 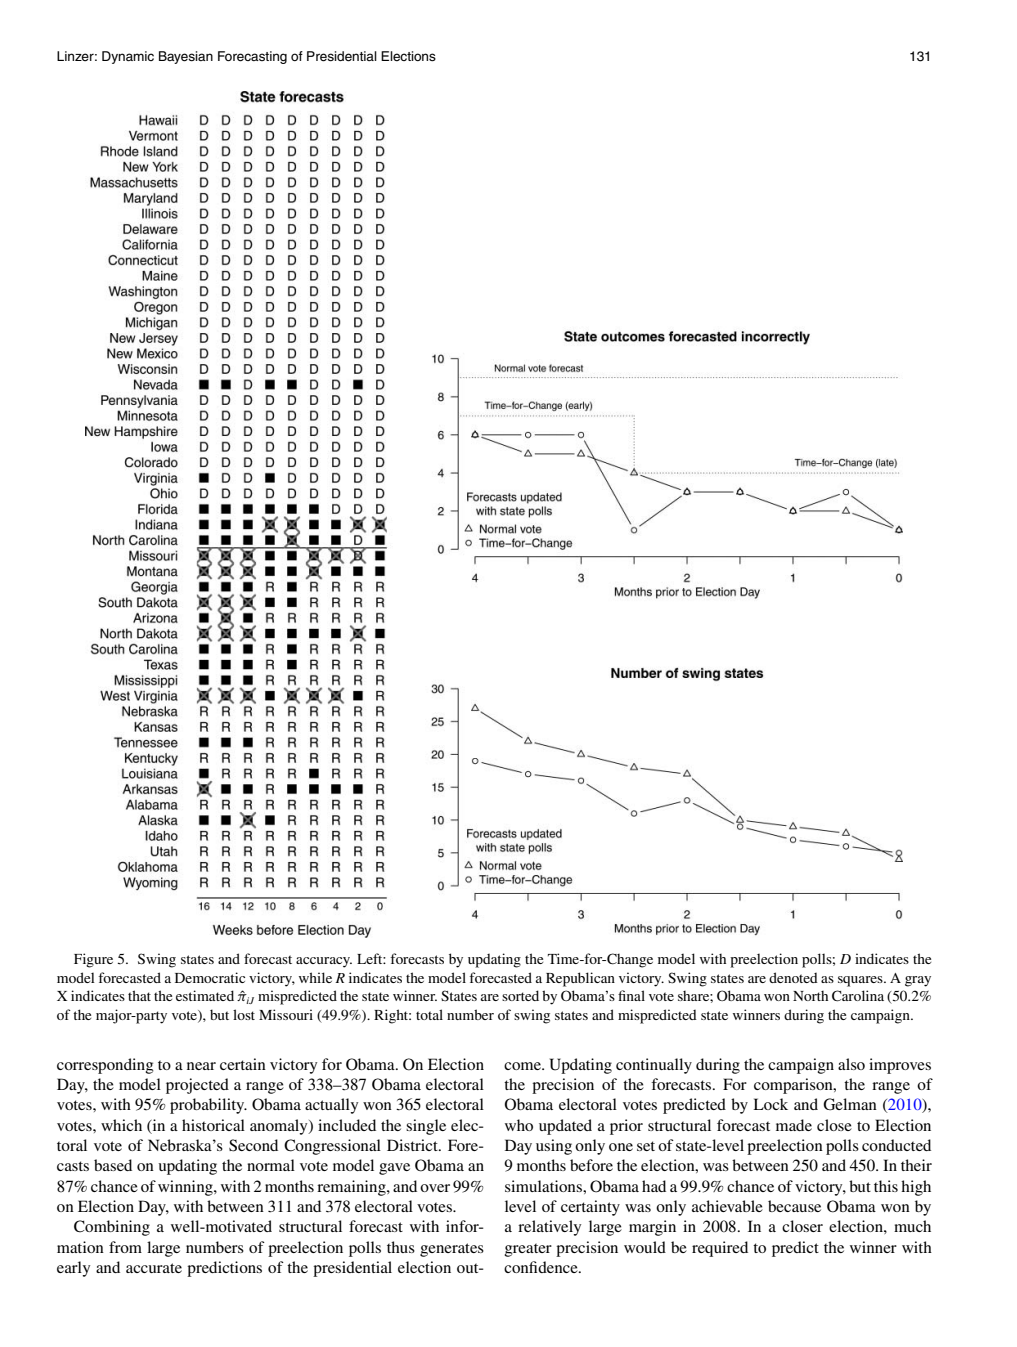 I want to click on Figure, so click(x=93, y=960).
